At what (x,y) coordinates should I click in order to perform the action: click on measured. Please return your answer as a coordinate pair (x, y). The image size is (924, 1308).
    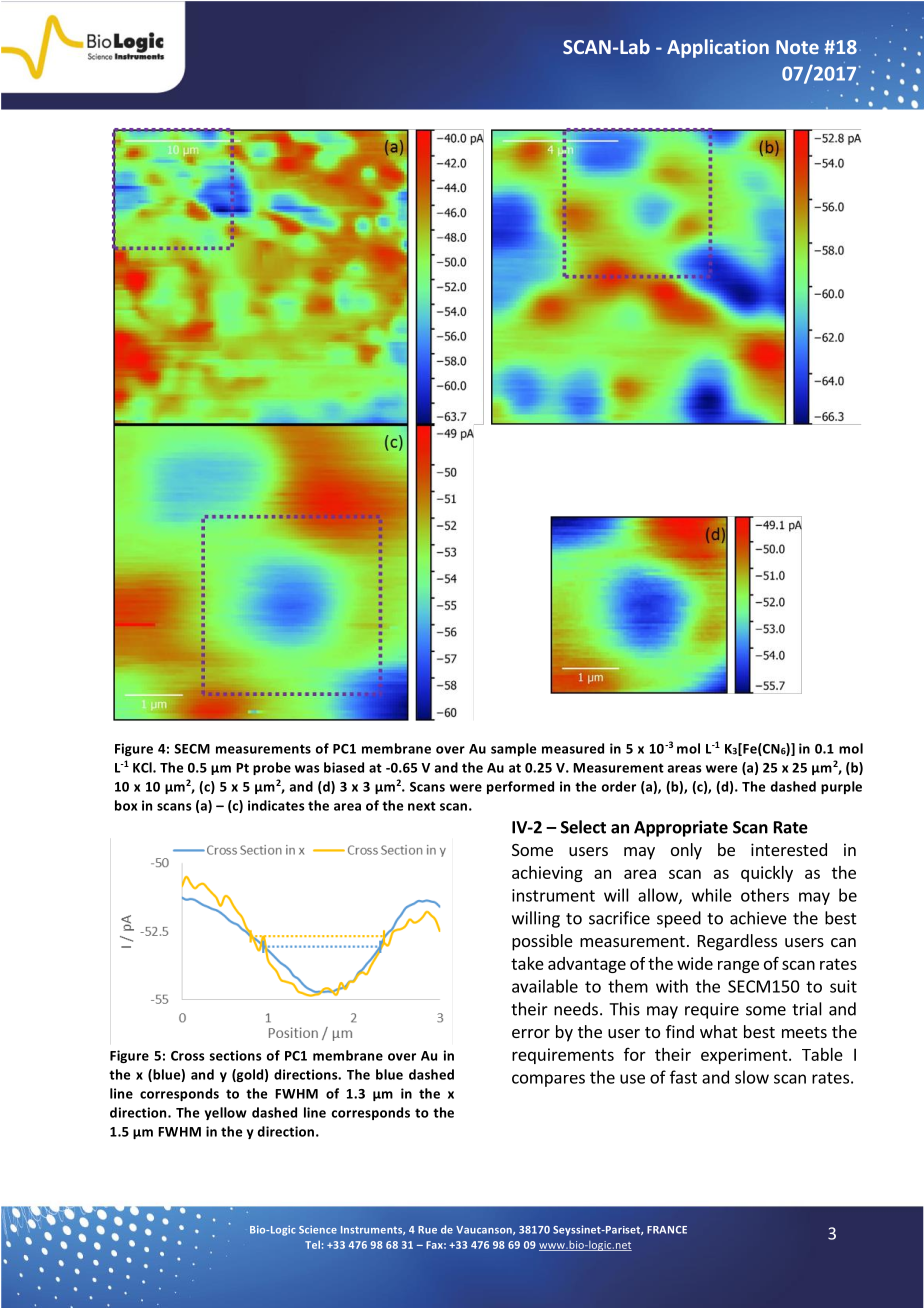
    Looking at the image, I should click on (573, 748).
